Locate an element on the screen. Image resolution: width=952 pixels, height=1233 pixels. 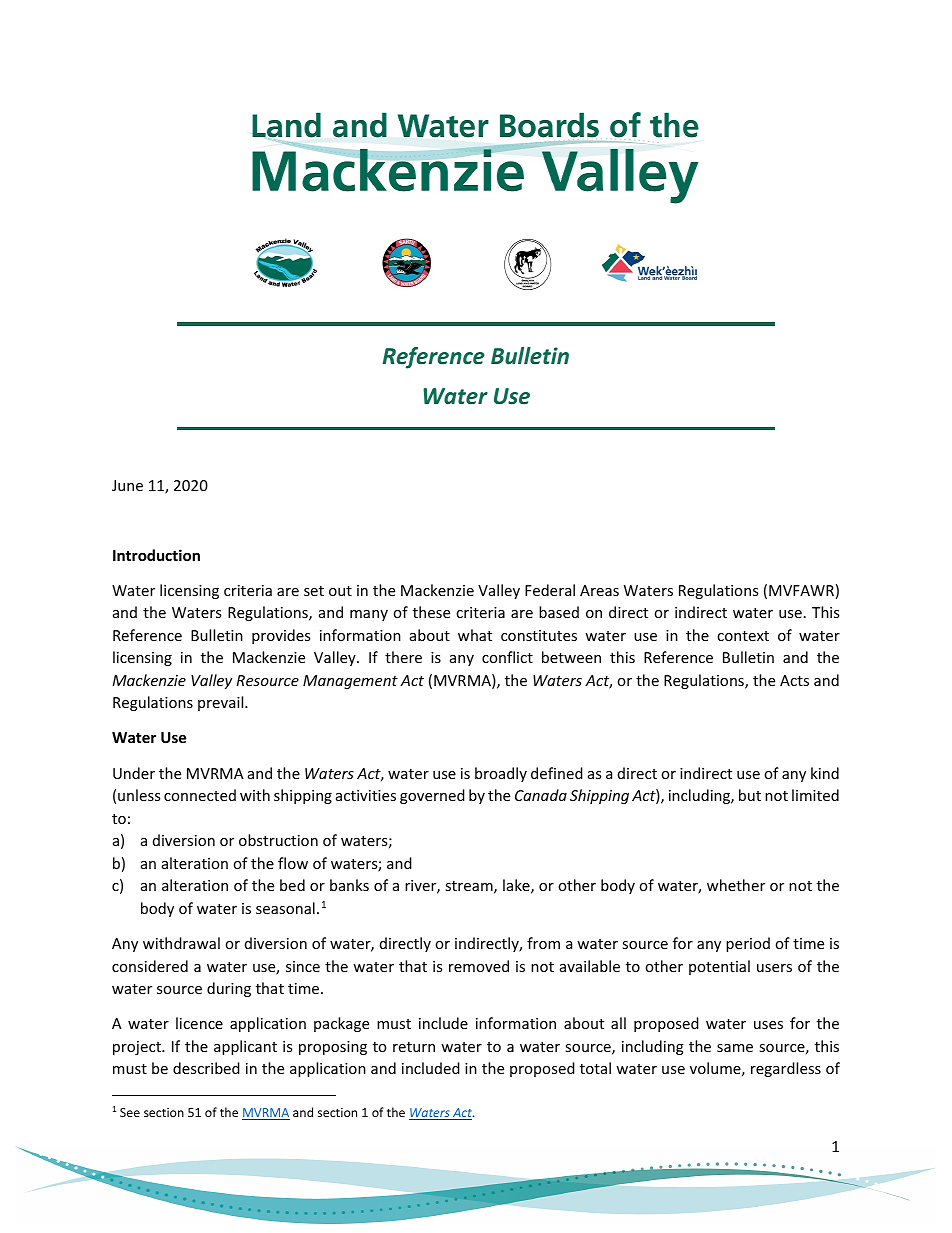
described is located at coordinates (206, 1068).
